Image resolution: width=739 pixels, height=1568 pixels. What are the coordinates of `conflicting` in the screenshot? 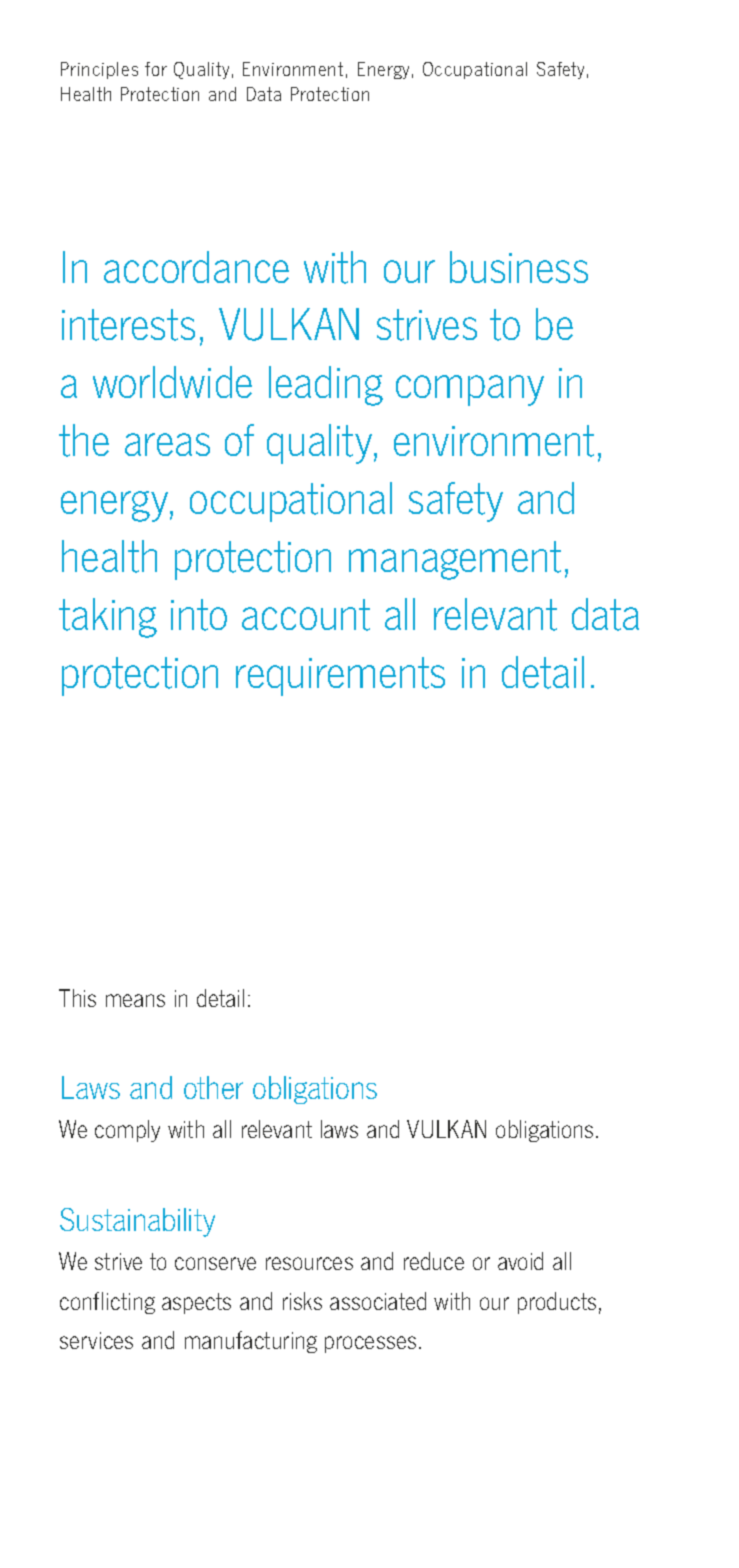 It's located at (107, 1303).
